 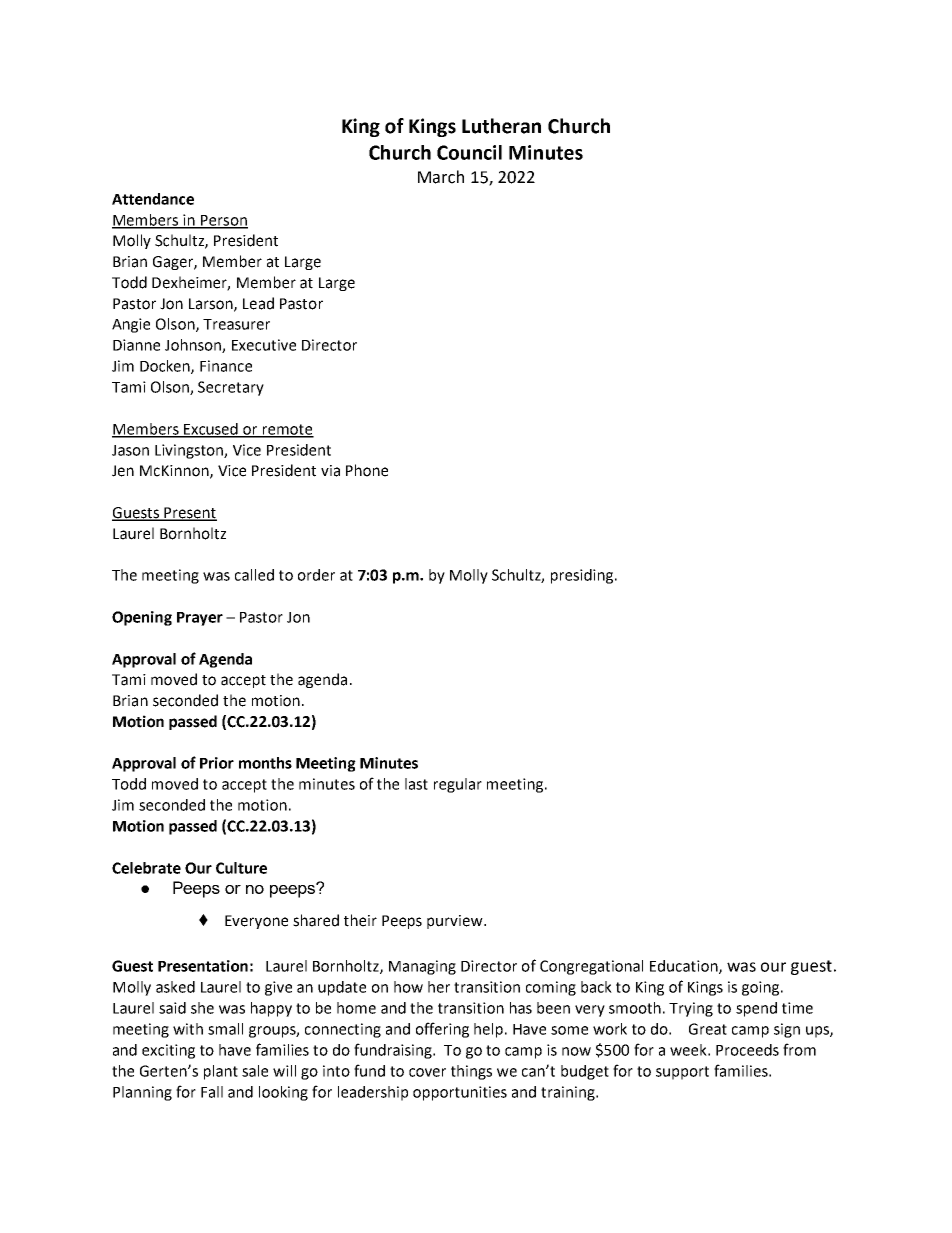 I want to click on Council, so click(x=469, y=152).
